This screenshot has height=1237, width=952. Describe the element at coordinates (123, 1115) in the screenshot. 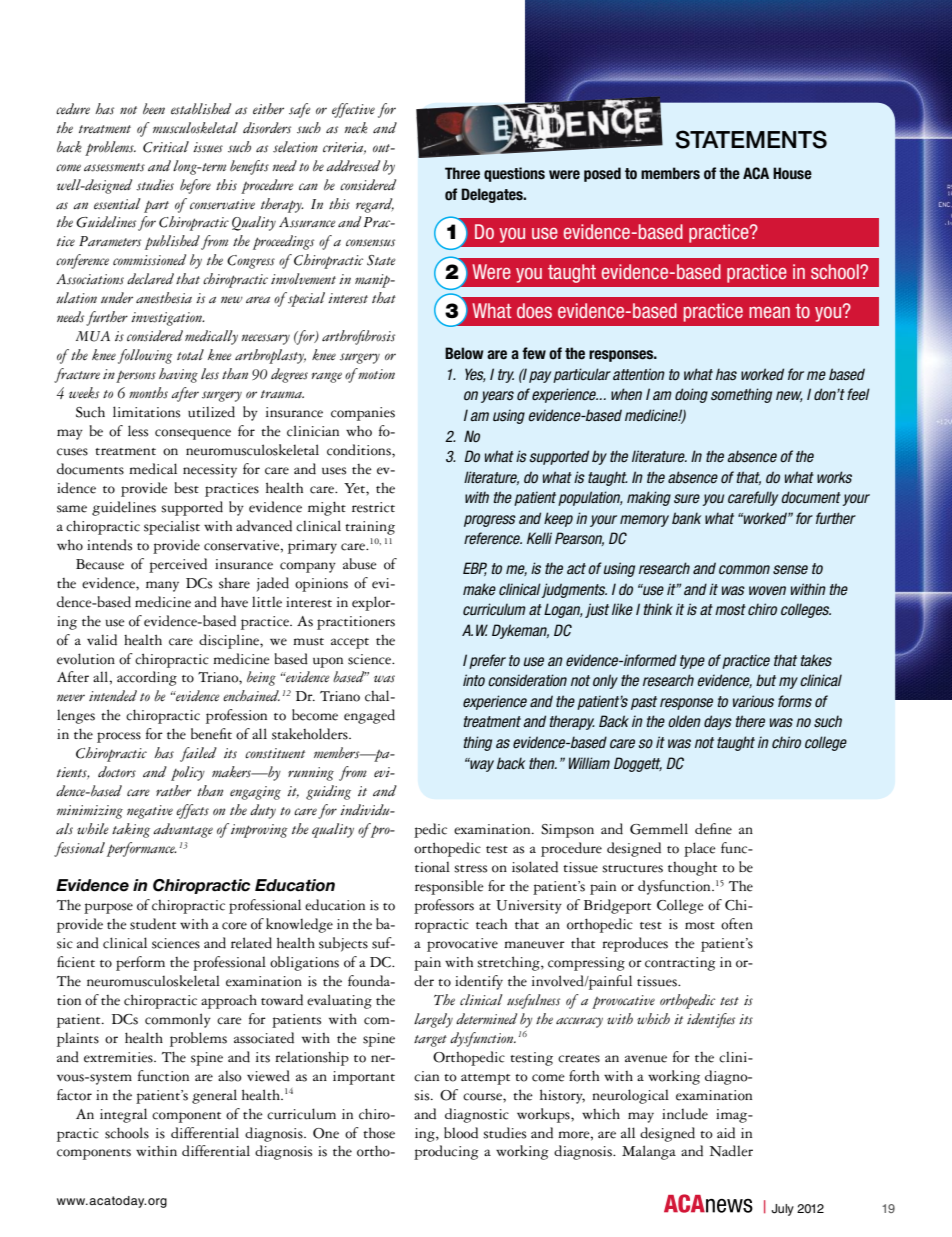

I see `integral` at that location.
